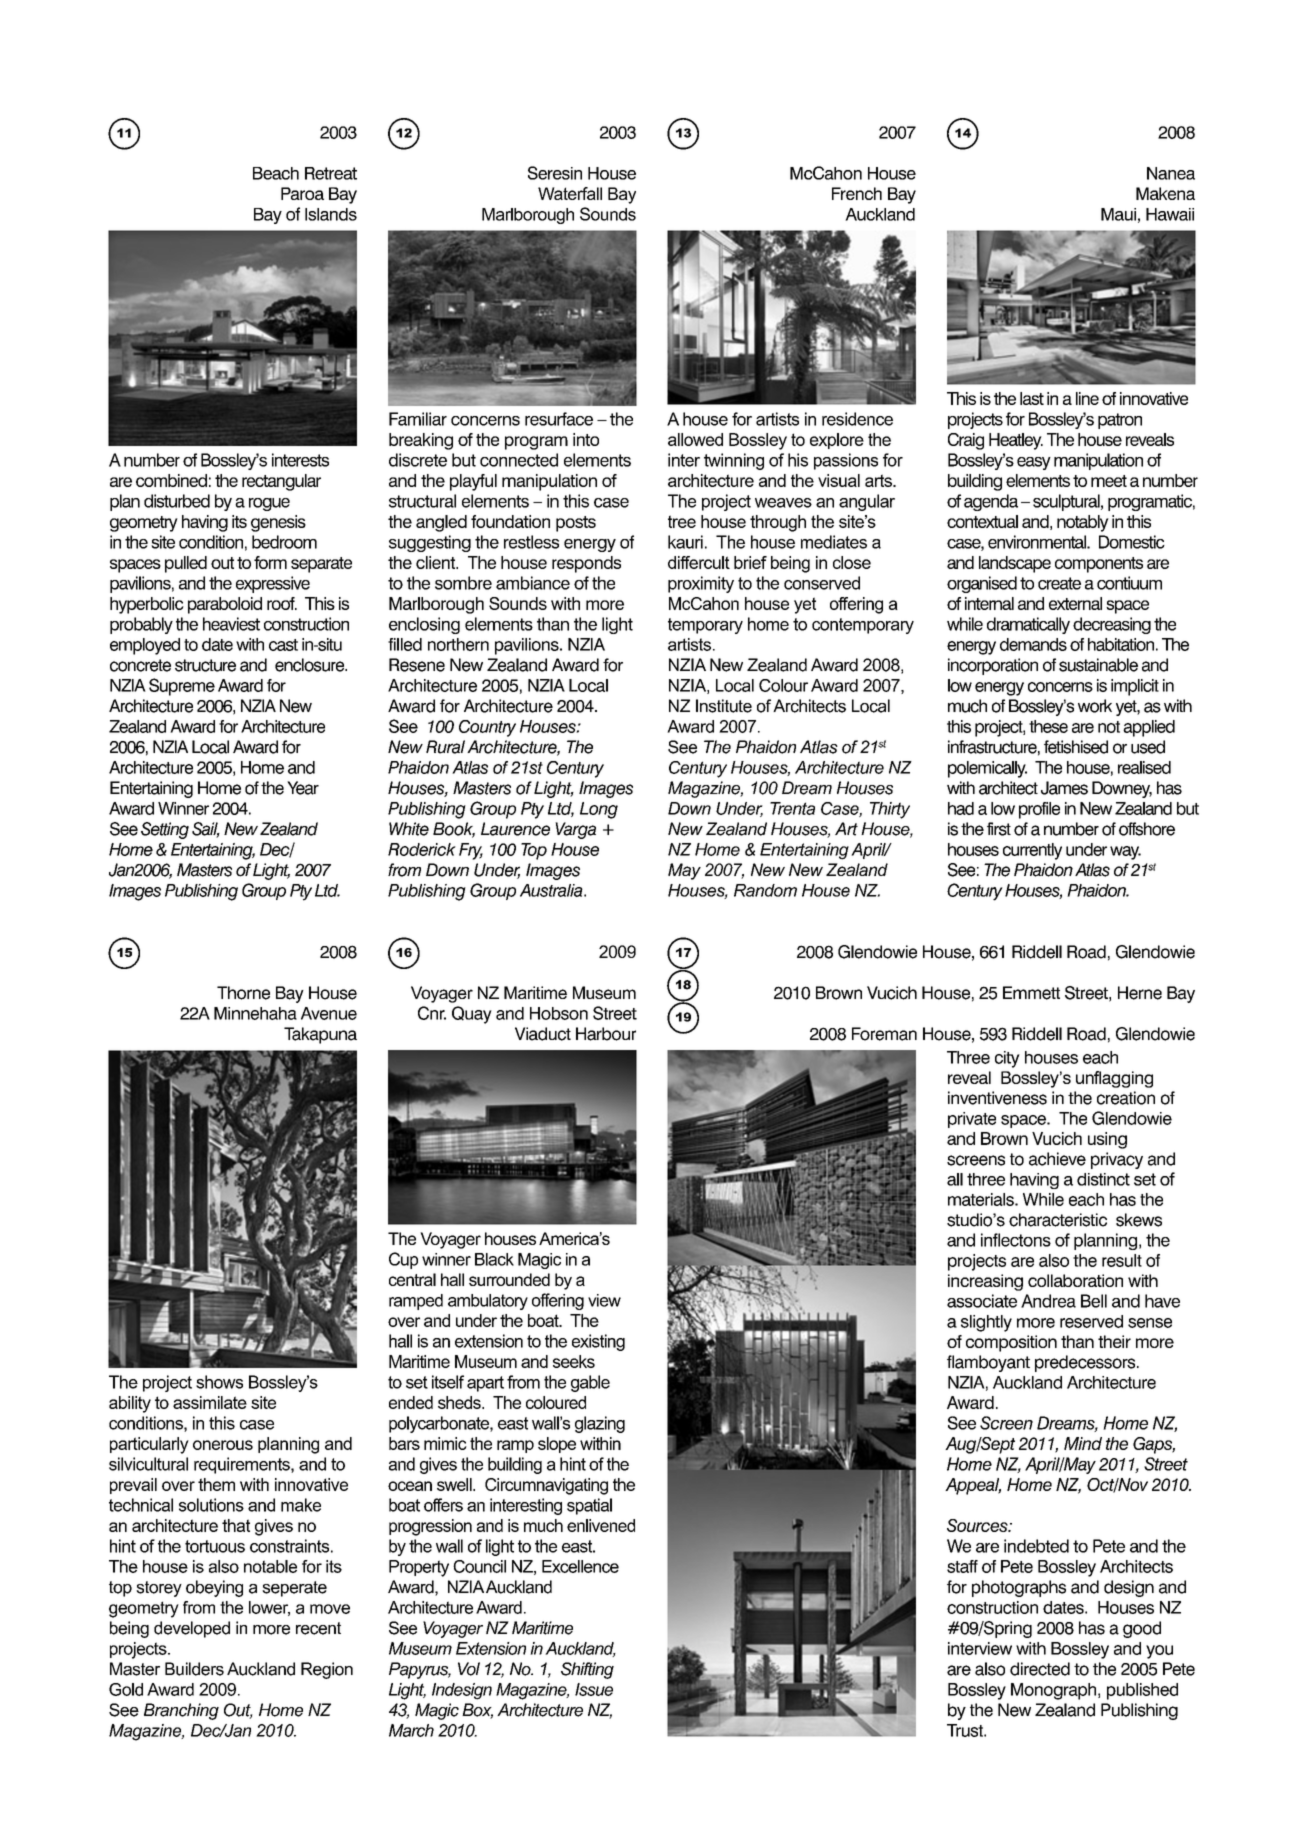 This document has height=1844, width=1304. I want to click on Thorne, so click(243, 993).
